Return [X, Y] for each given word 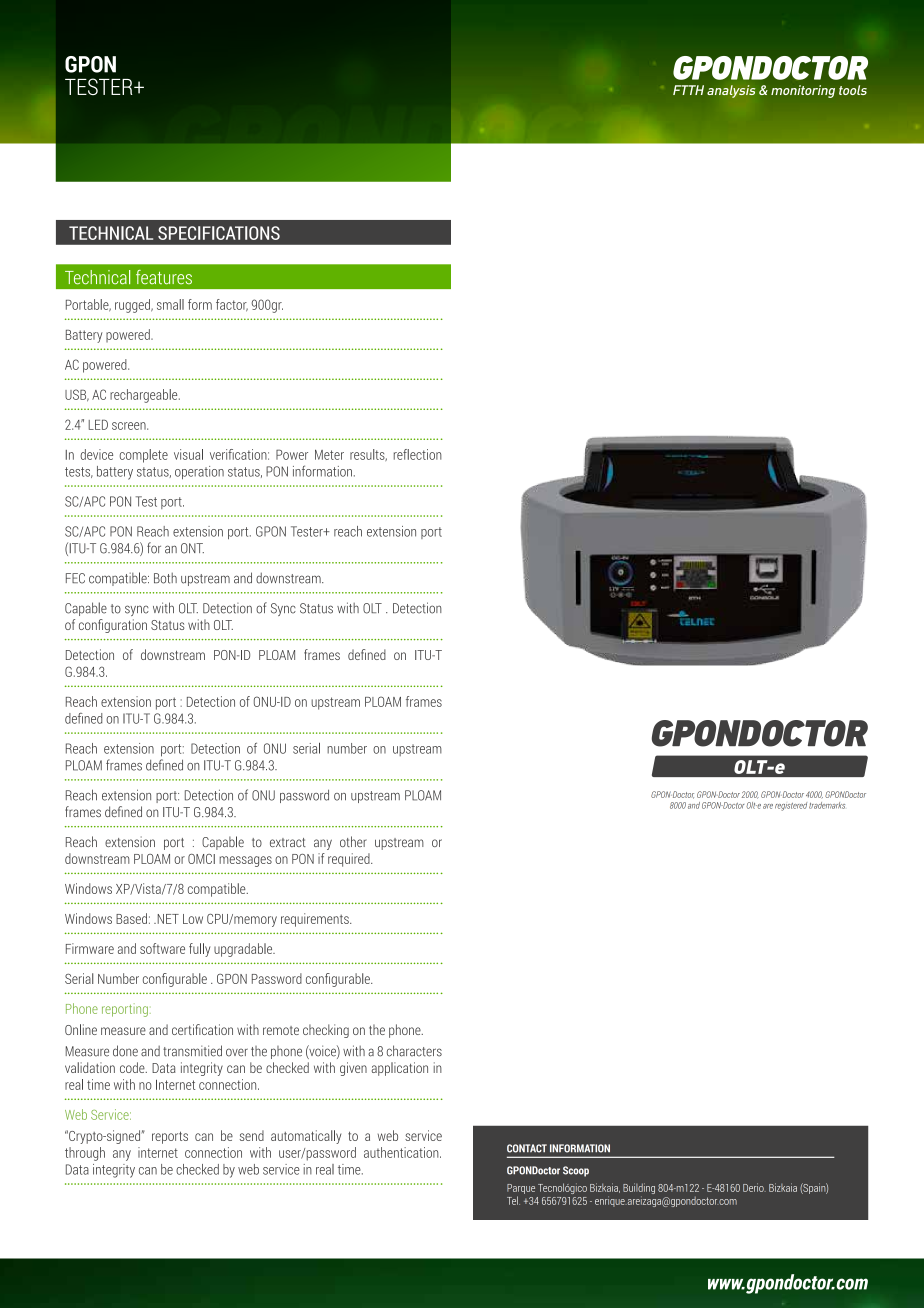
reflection [418, 454]
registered [791, 806]
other [353, 841]
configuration [113, 626]
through [85, 1154]
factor [232, 305]
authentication [402, 1152]
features [164, 277]
